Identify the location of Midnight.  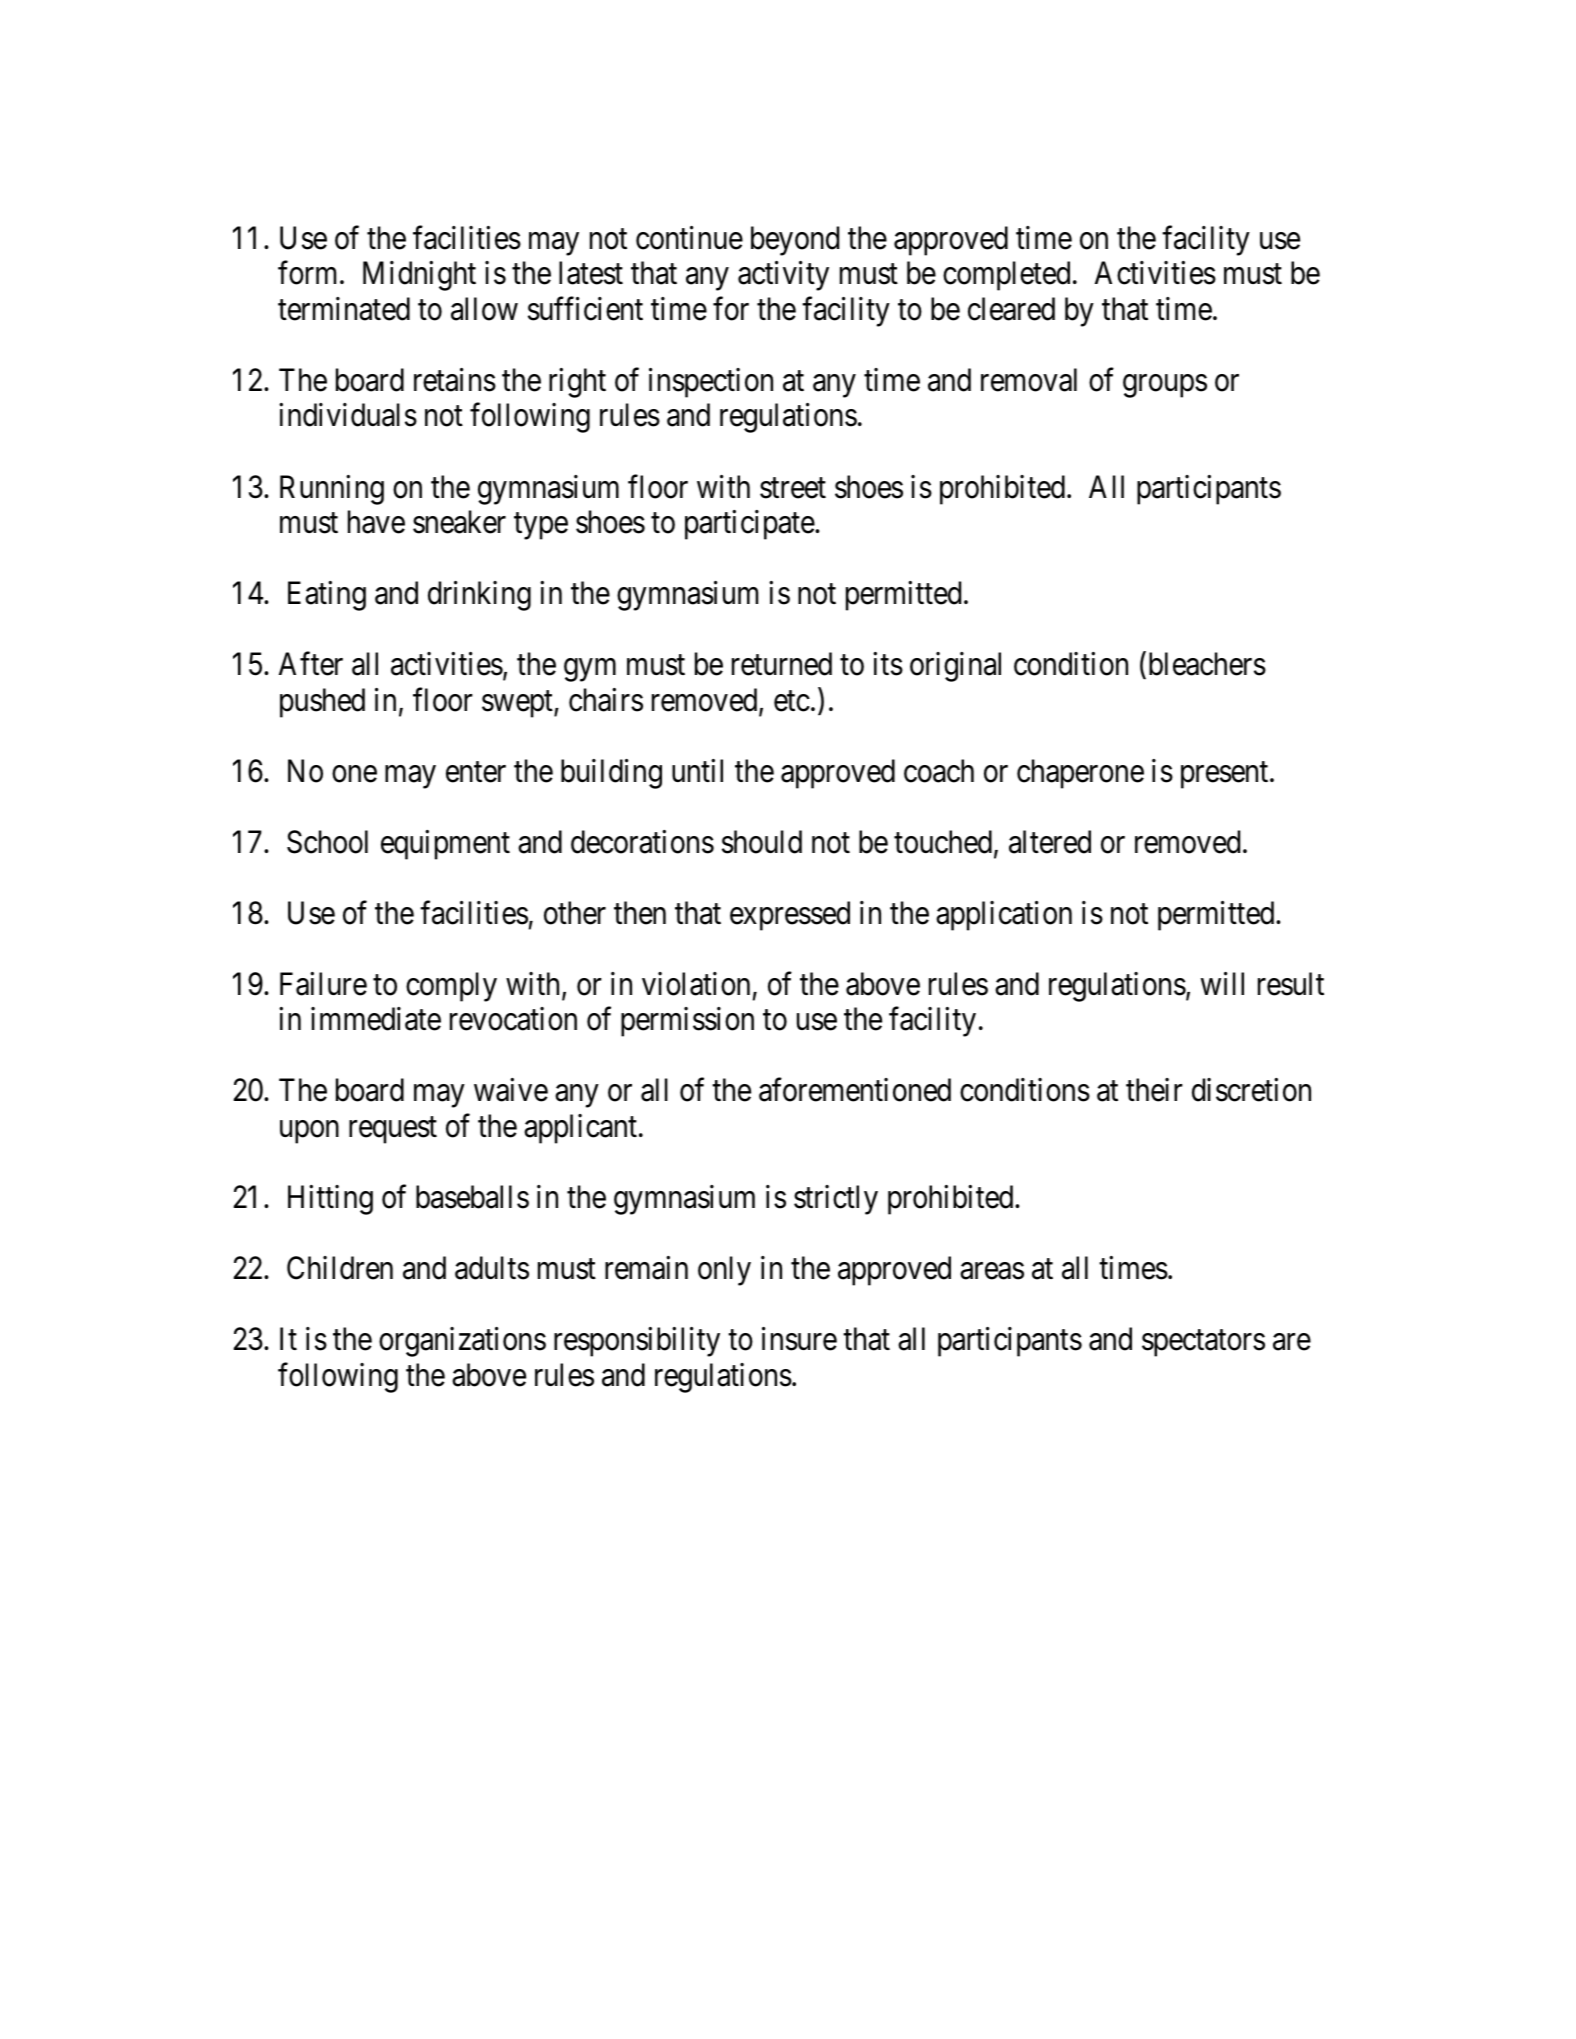
(419, 276).
